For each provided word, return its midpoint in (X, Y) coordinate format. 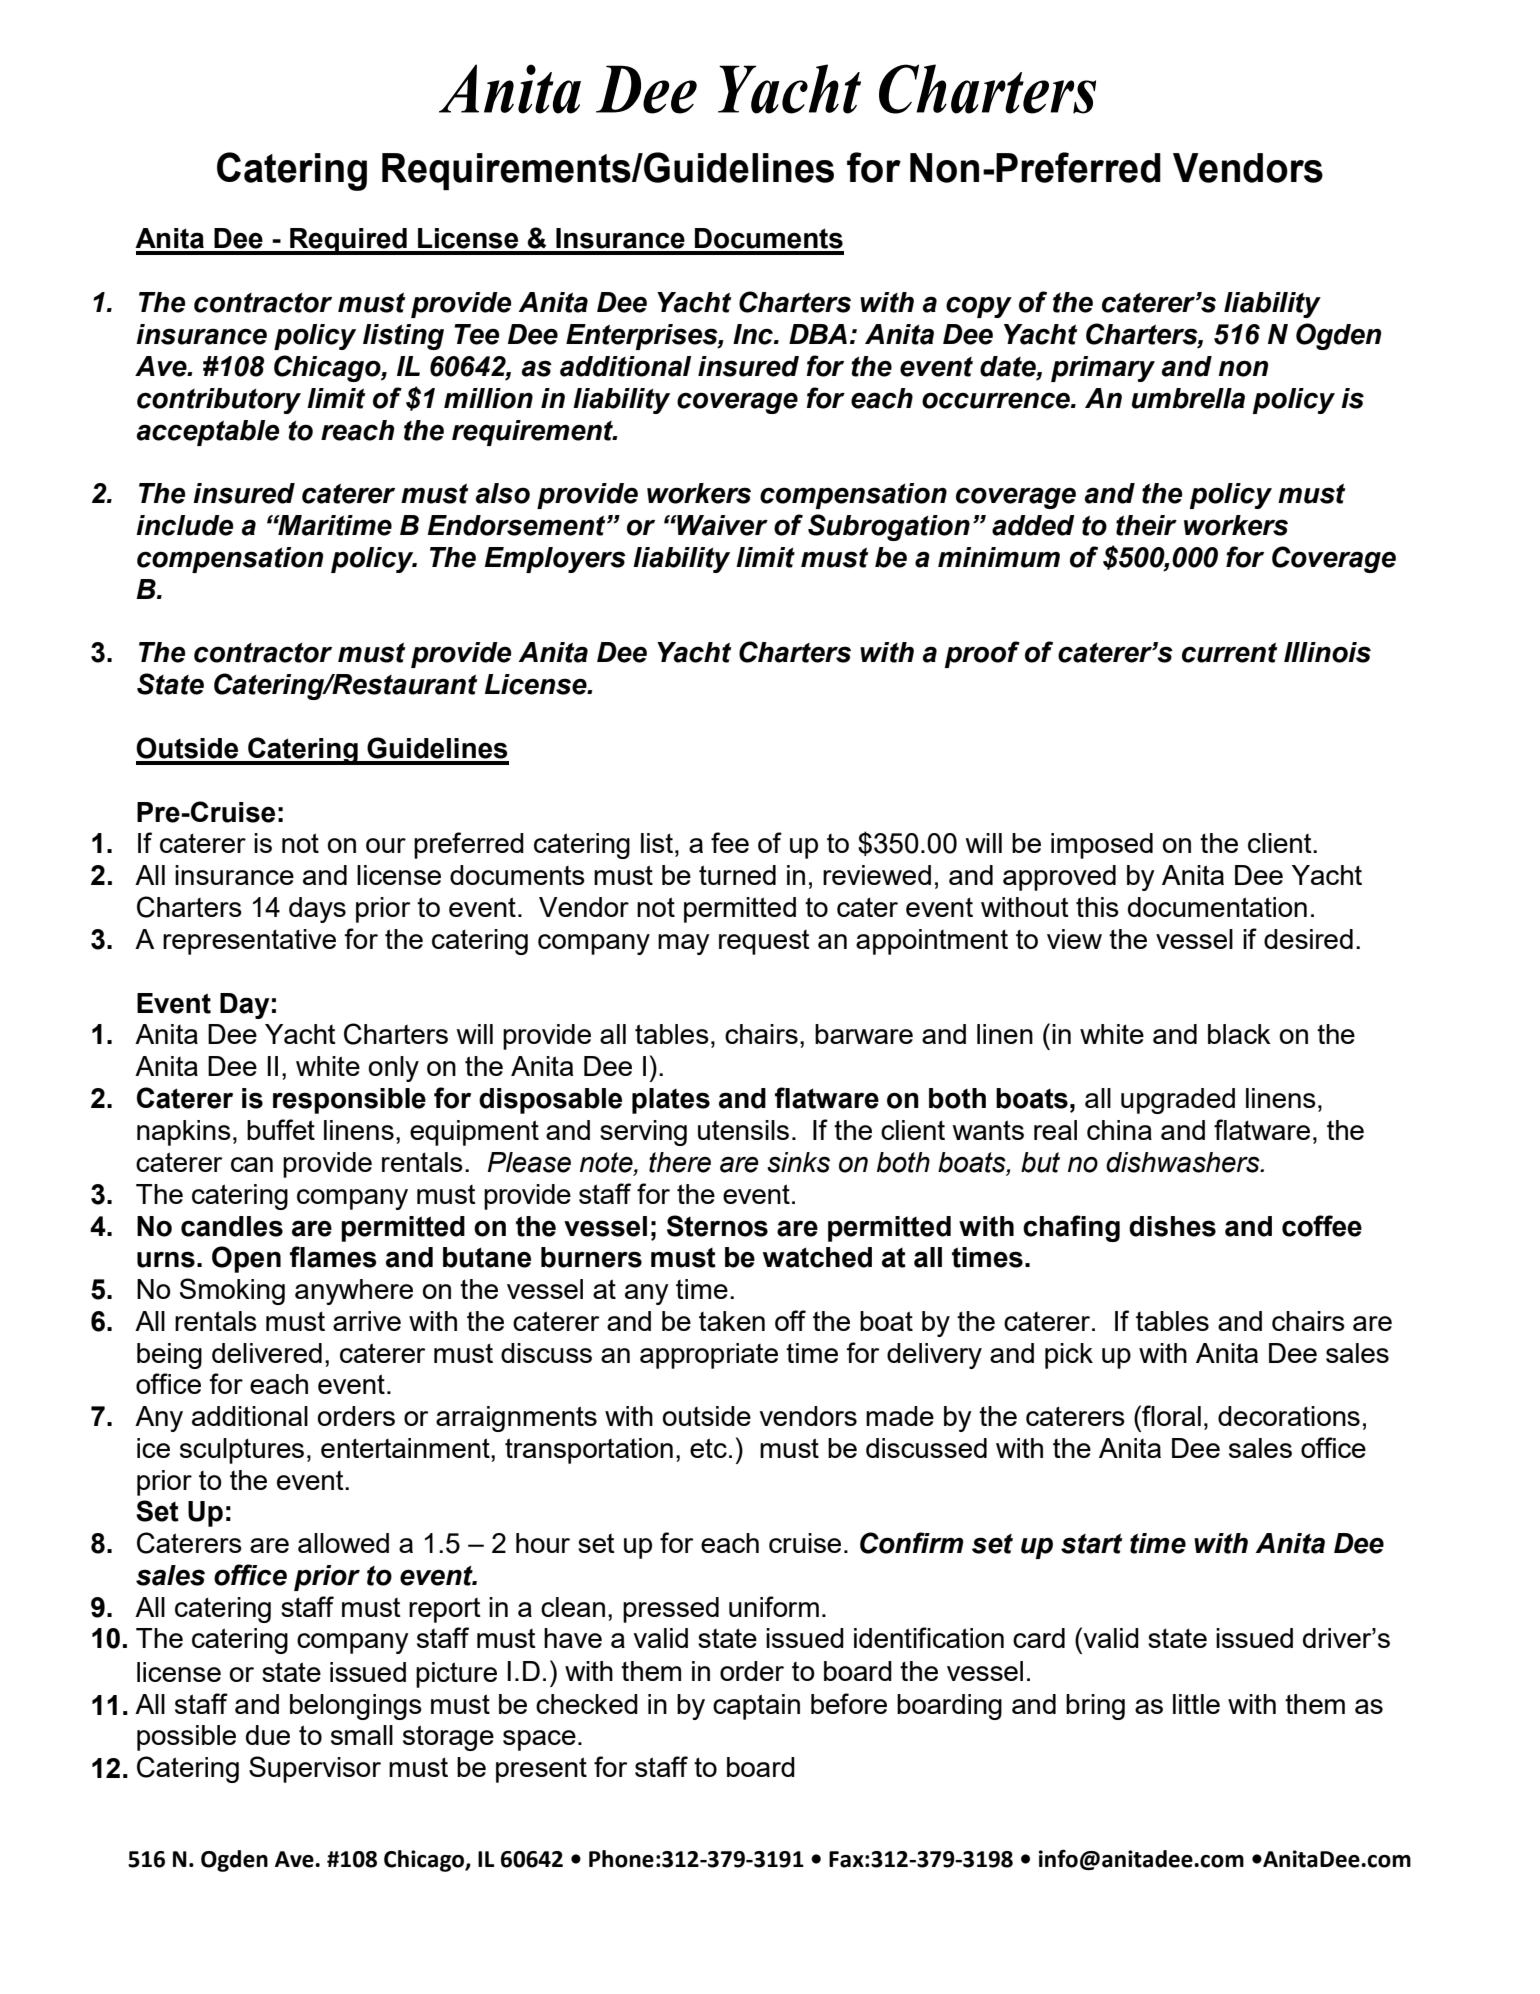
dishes (1172, 1226)
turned (737, 875)
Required (348, 241)
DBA (818, 334)
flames (333, 1257)
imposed (1102, 846)
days (317, 910)
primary (1103, 369)
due (268, 1735)
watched (817, 1257)
